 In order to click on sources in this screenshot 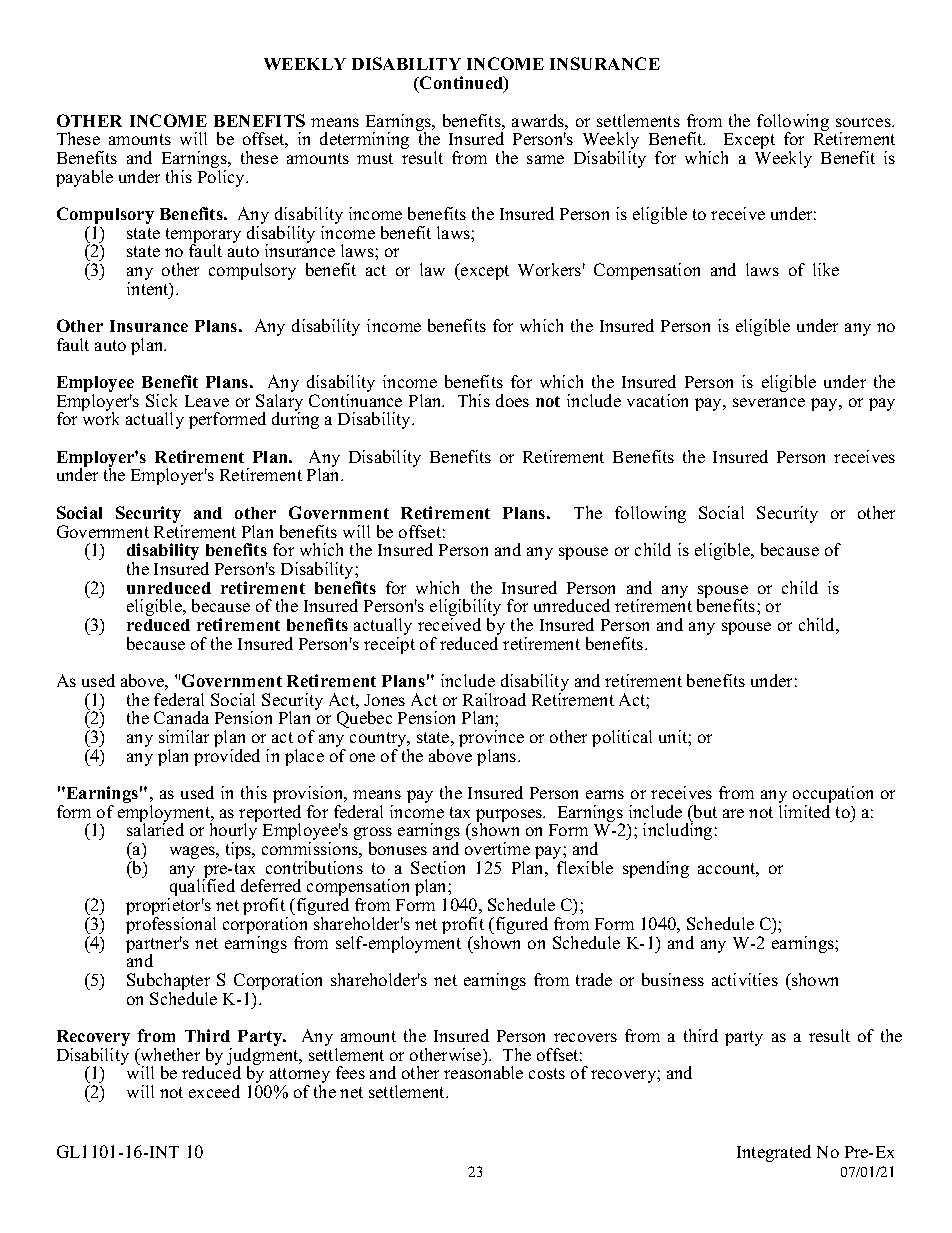, I will do `click(864, 122)`.
